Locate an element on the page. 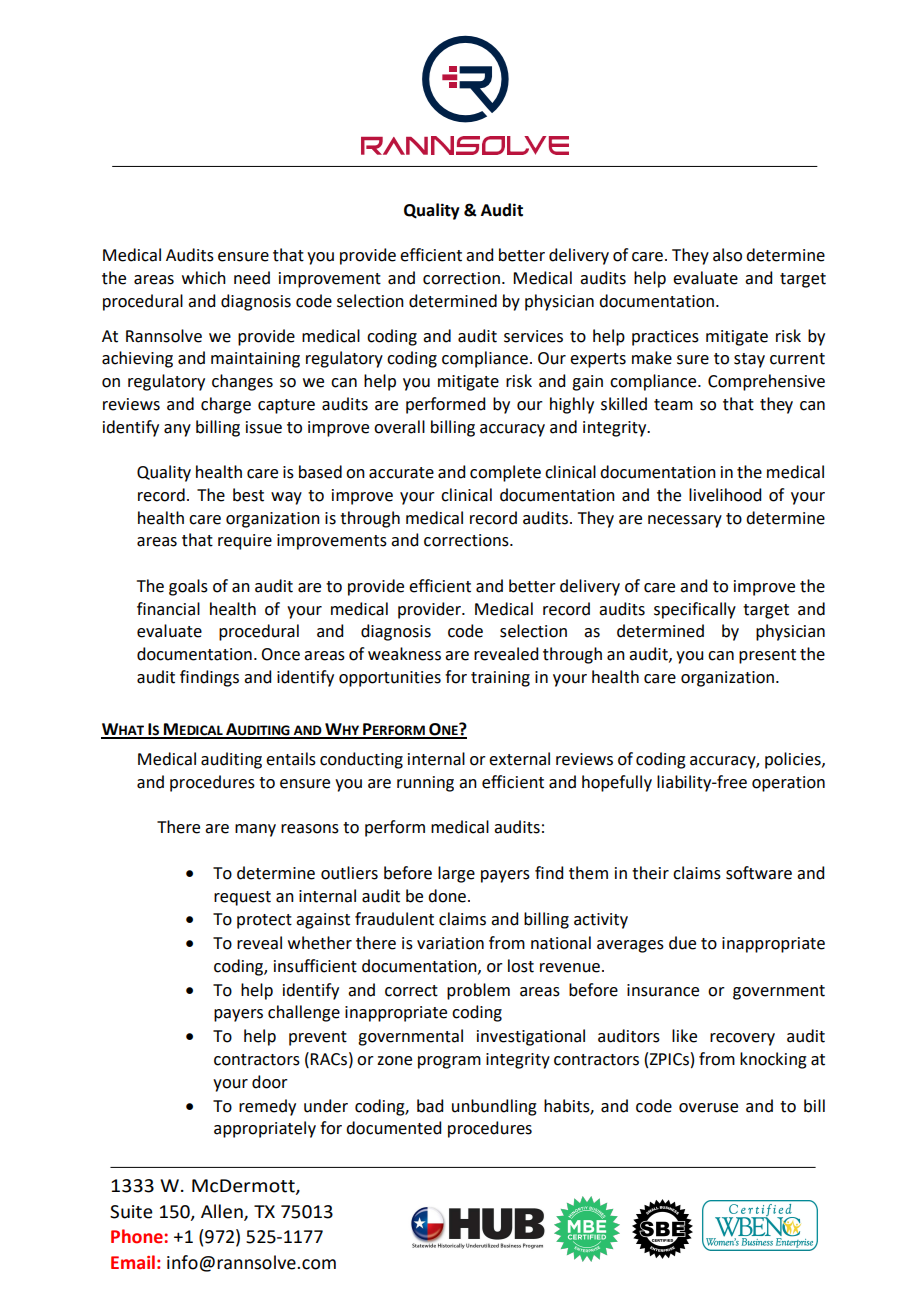 The height and width of the page is (1308, 924). Phone is located at coordinates (137, 1236).
